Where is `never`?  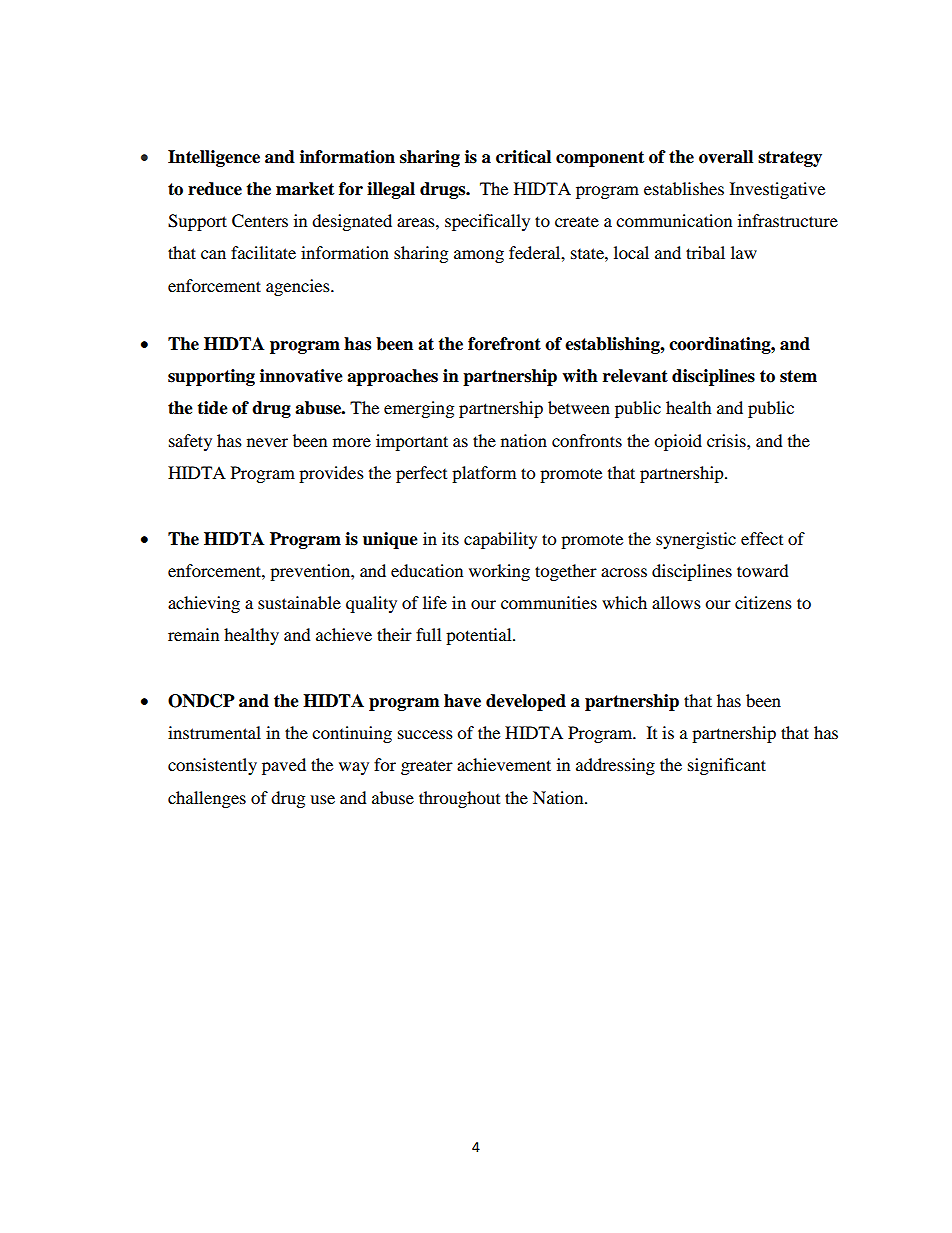
never is located at coordinates (267, 442).
